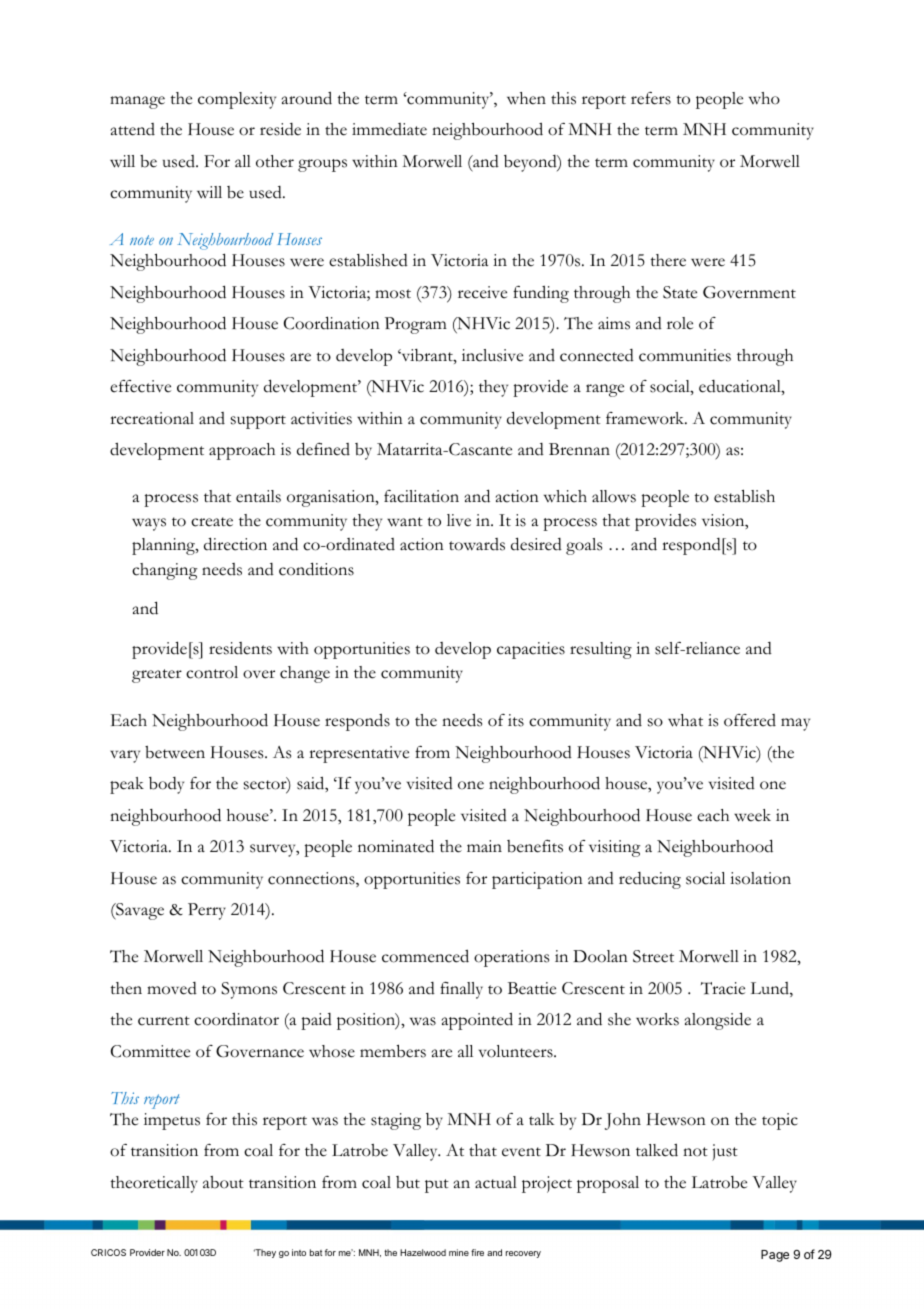  What do you see at coordinates (459, 1252) in the page?
I see `mine` at bounding box center [459, 1252].
